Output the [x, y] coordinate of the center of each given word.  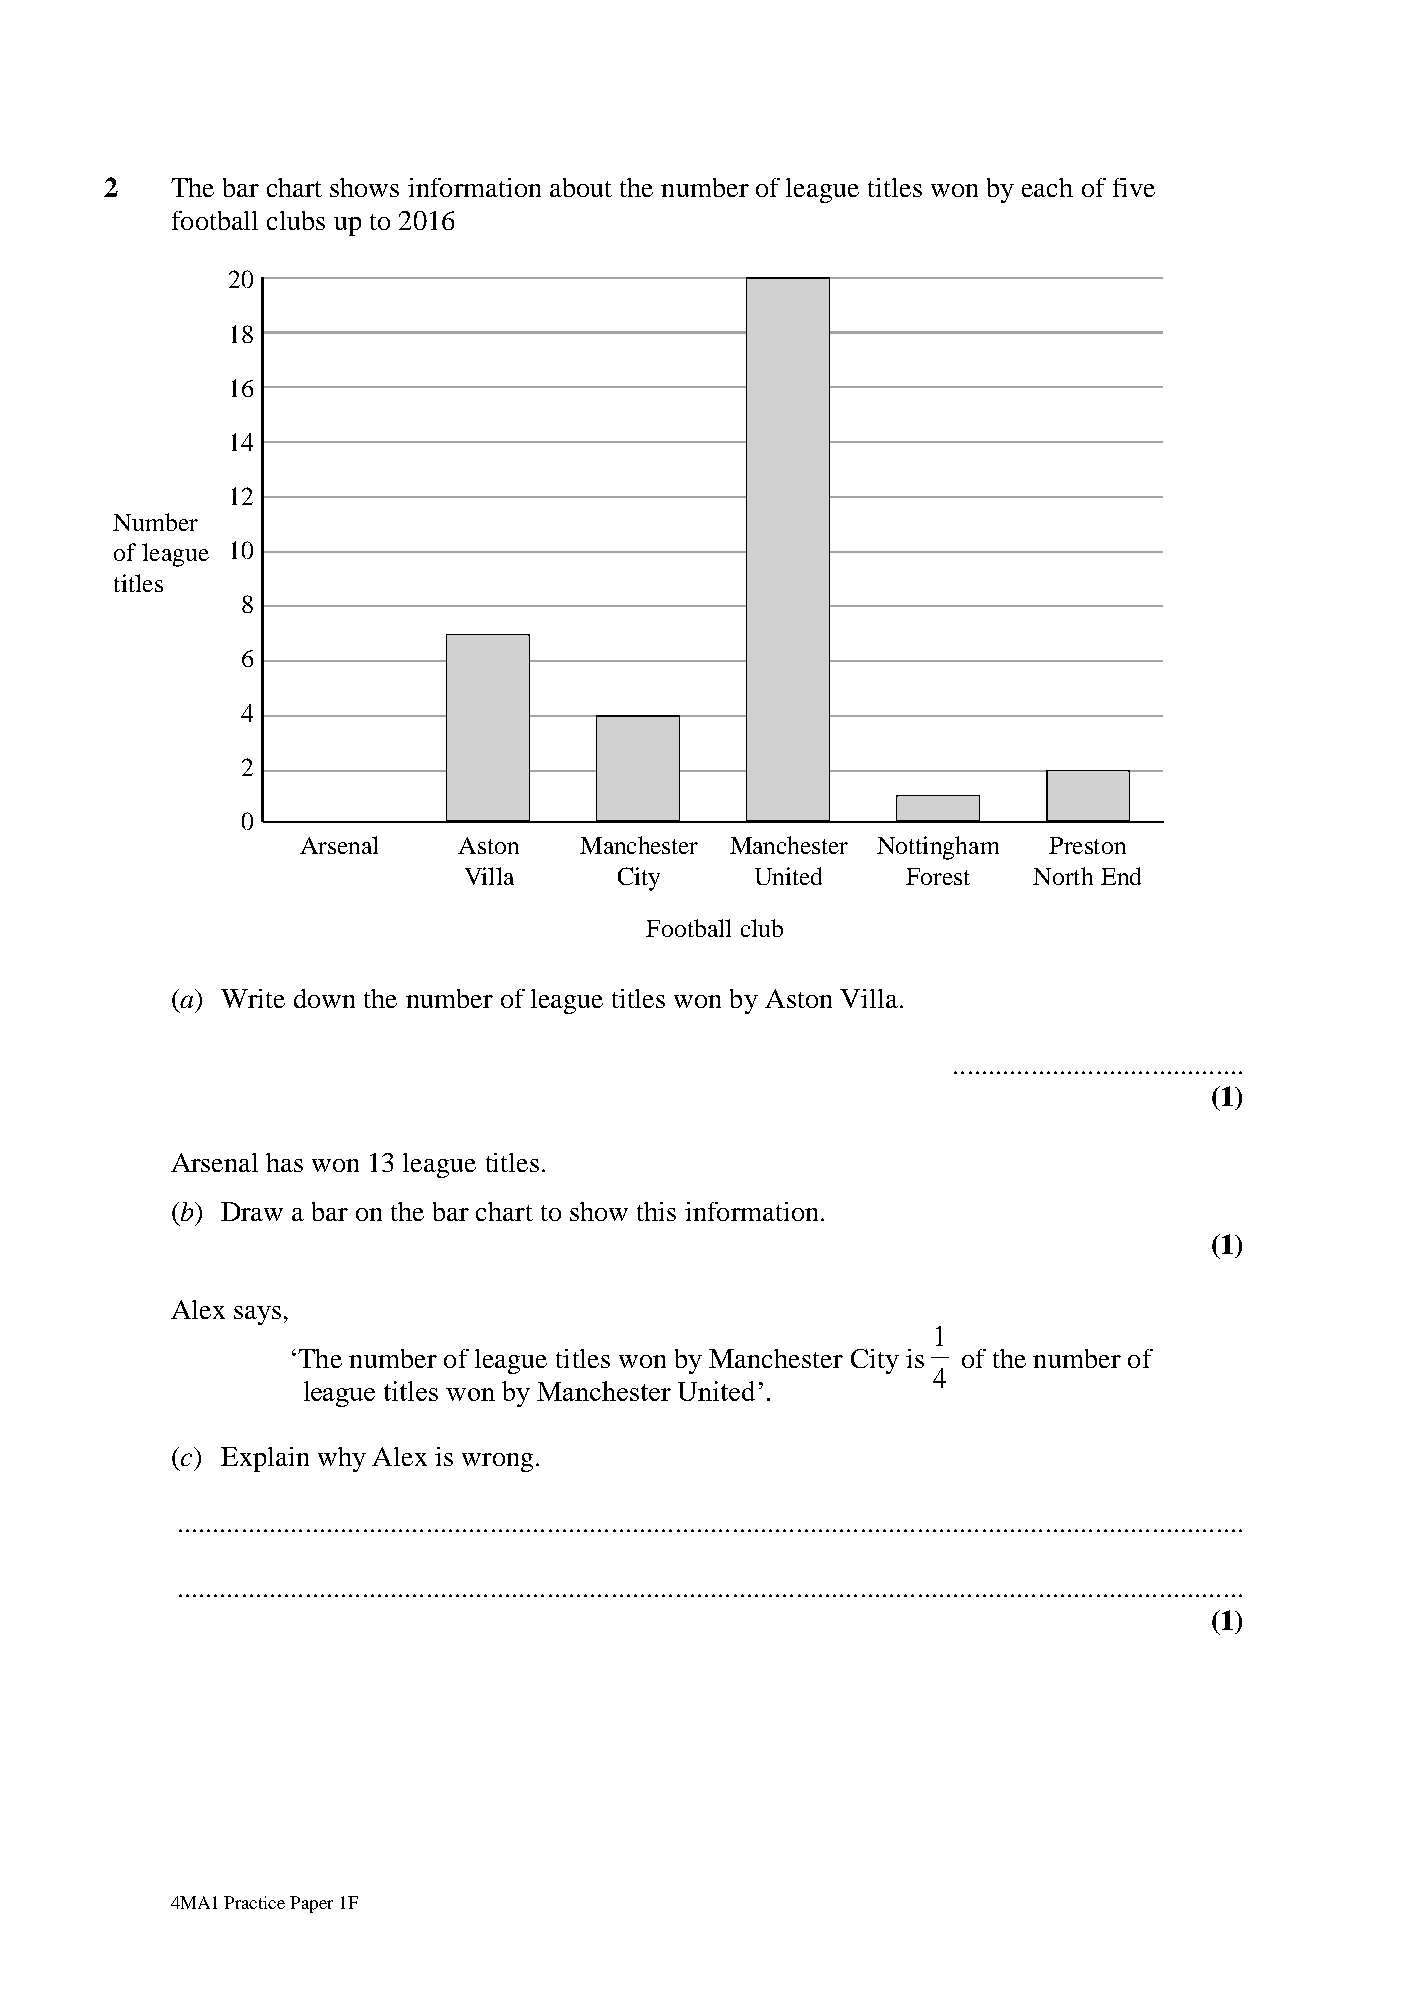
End [1121, 876]
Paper [311, 1904]
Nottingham [938, 848]
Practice [254, 1902]
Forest [938, 876]
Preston [1087, 845]
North [1063, 876]
